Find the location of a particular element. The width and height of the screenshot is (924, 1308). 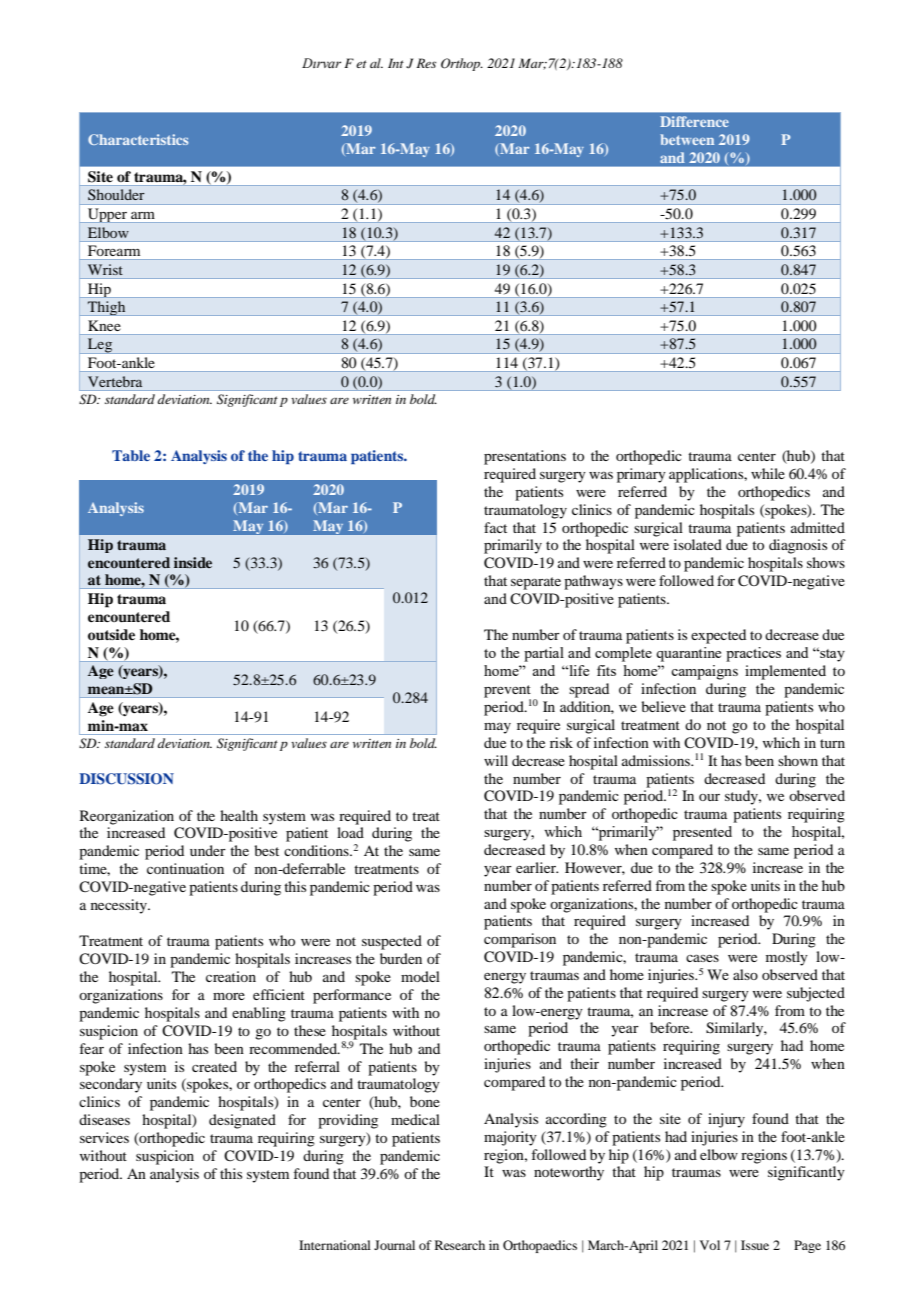

fact is located at coordinates (495, 527).
